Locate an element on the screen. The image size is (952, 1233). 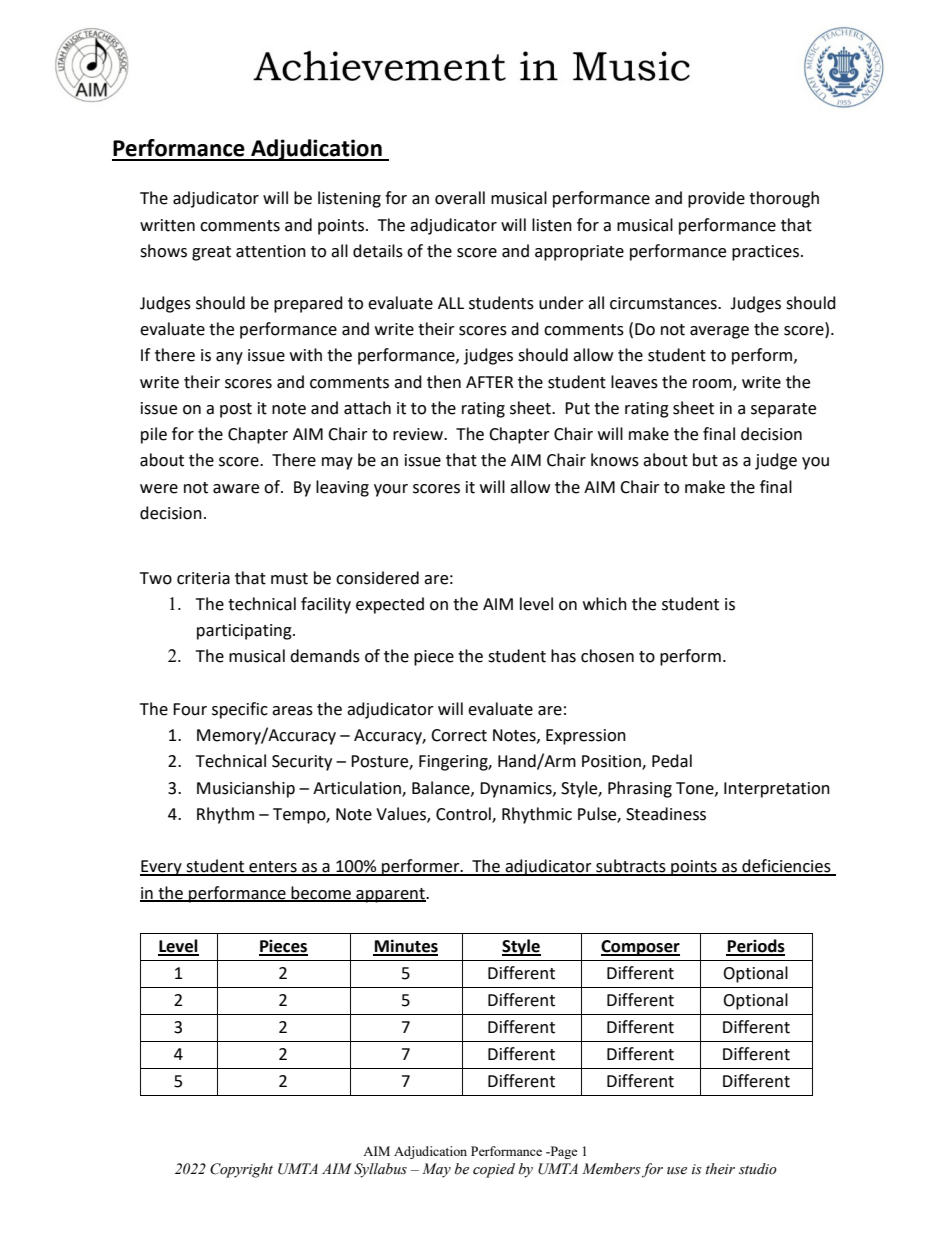
Musicianship is located at coordinates (246, 789).
